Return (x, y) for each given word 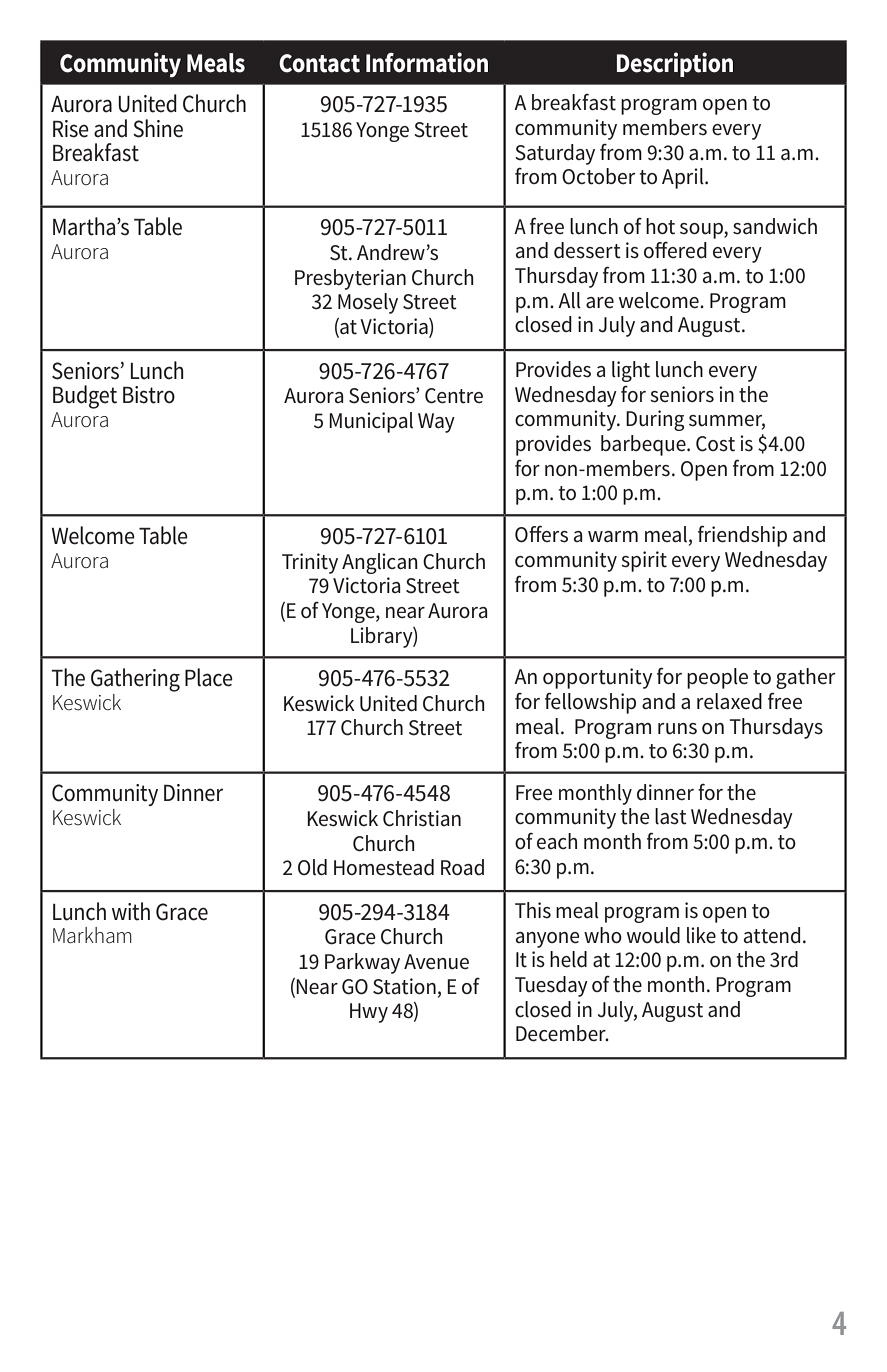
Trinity (310, 563)
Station (404, 986)
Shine (158, 128)
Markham (92, 935)
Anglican (380, 563)
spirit (644, 561)
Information (427, 62)
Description (675, 64)
